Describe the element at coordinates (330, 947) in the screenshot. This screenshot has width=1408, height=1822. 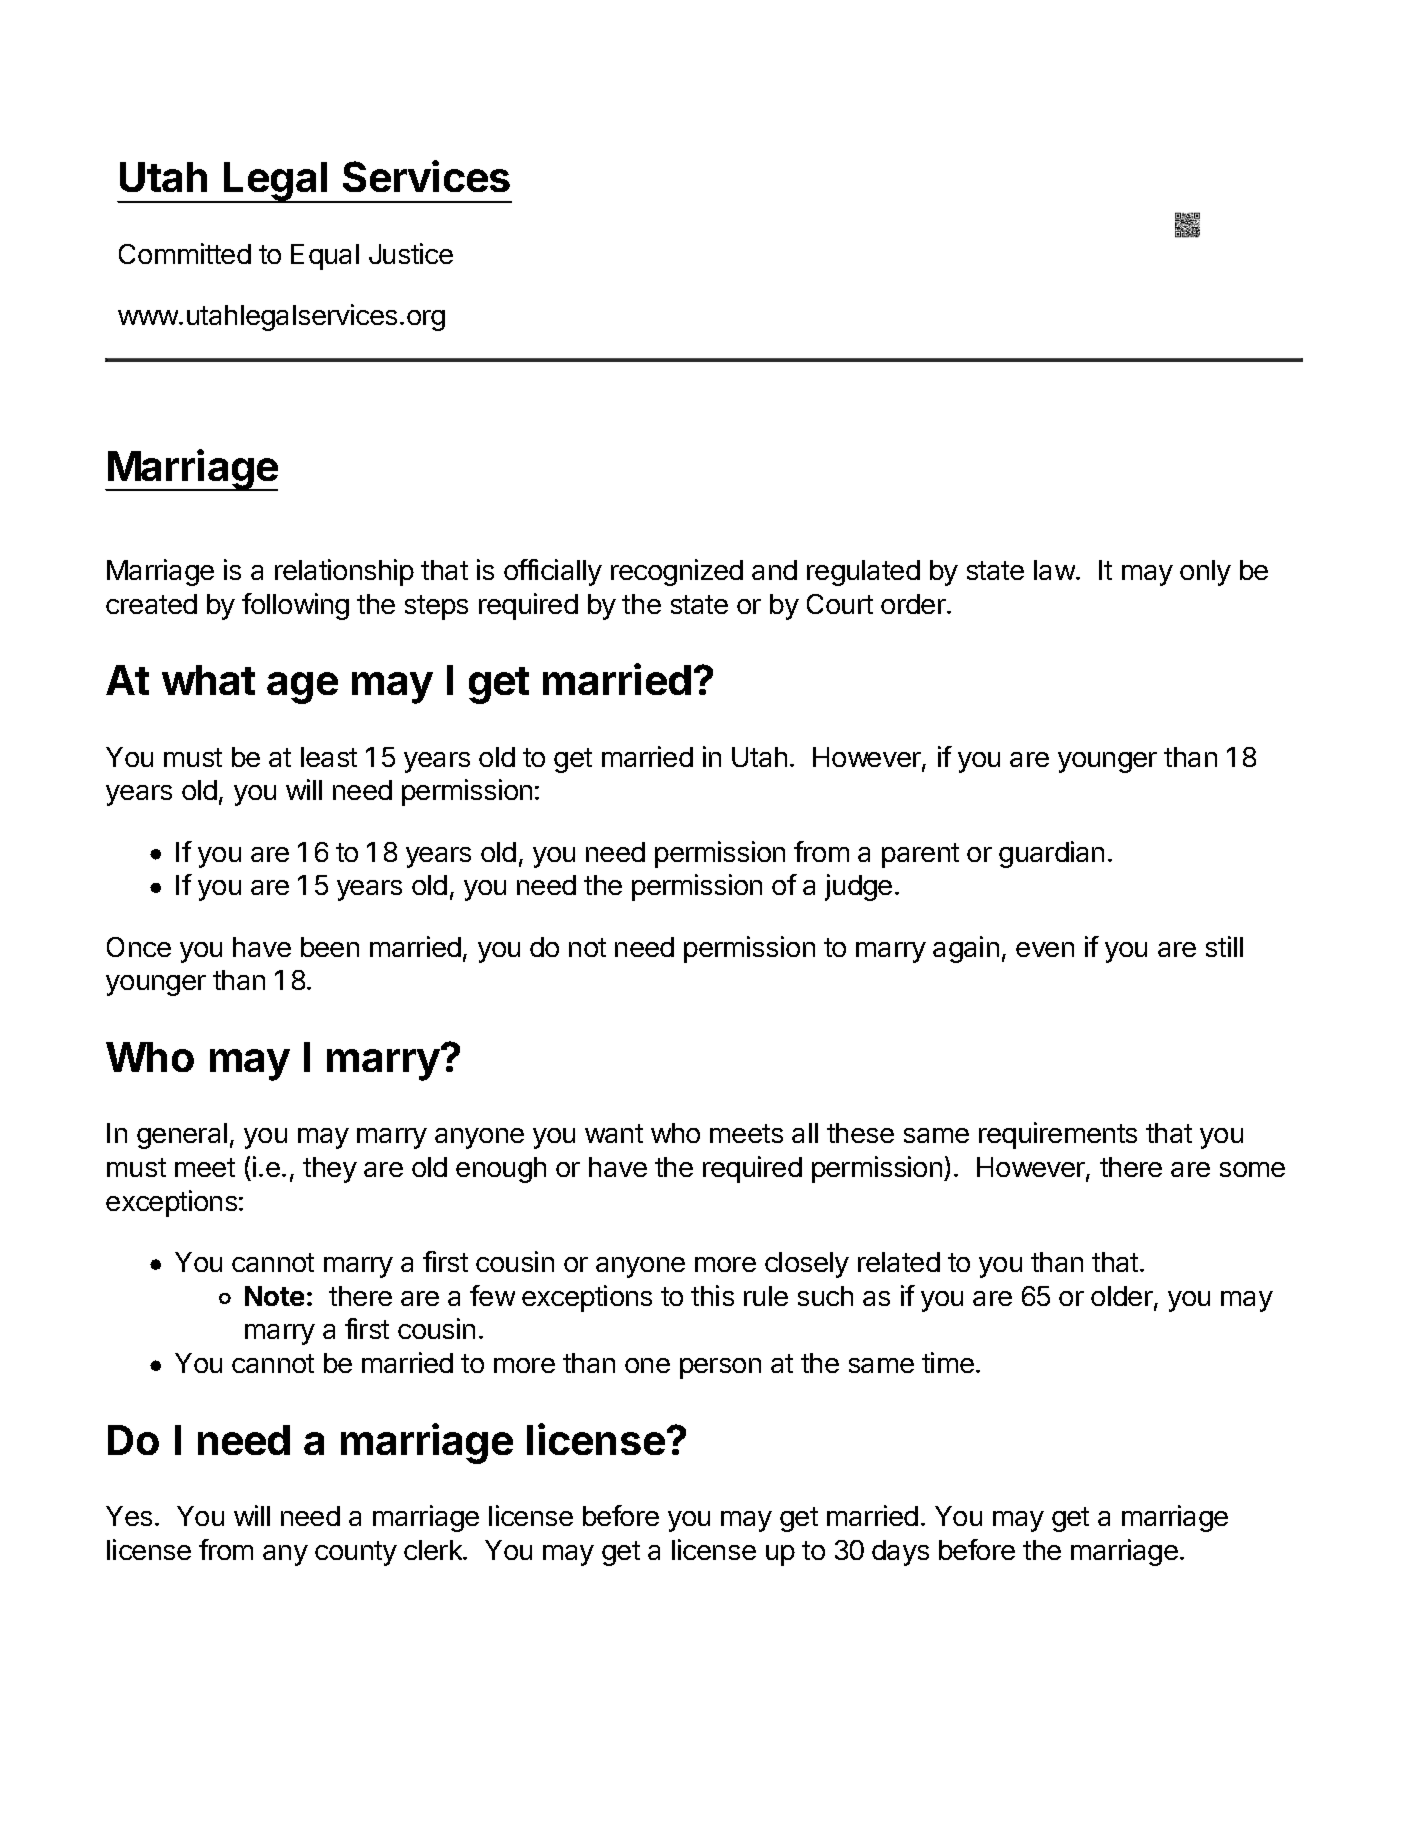
I see `been` at that location.
